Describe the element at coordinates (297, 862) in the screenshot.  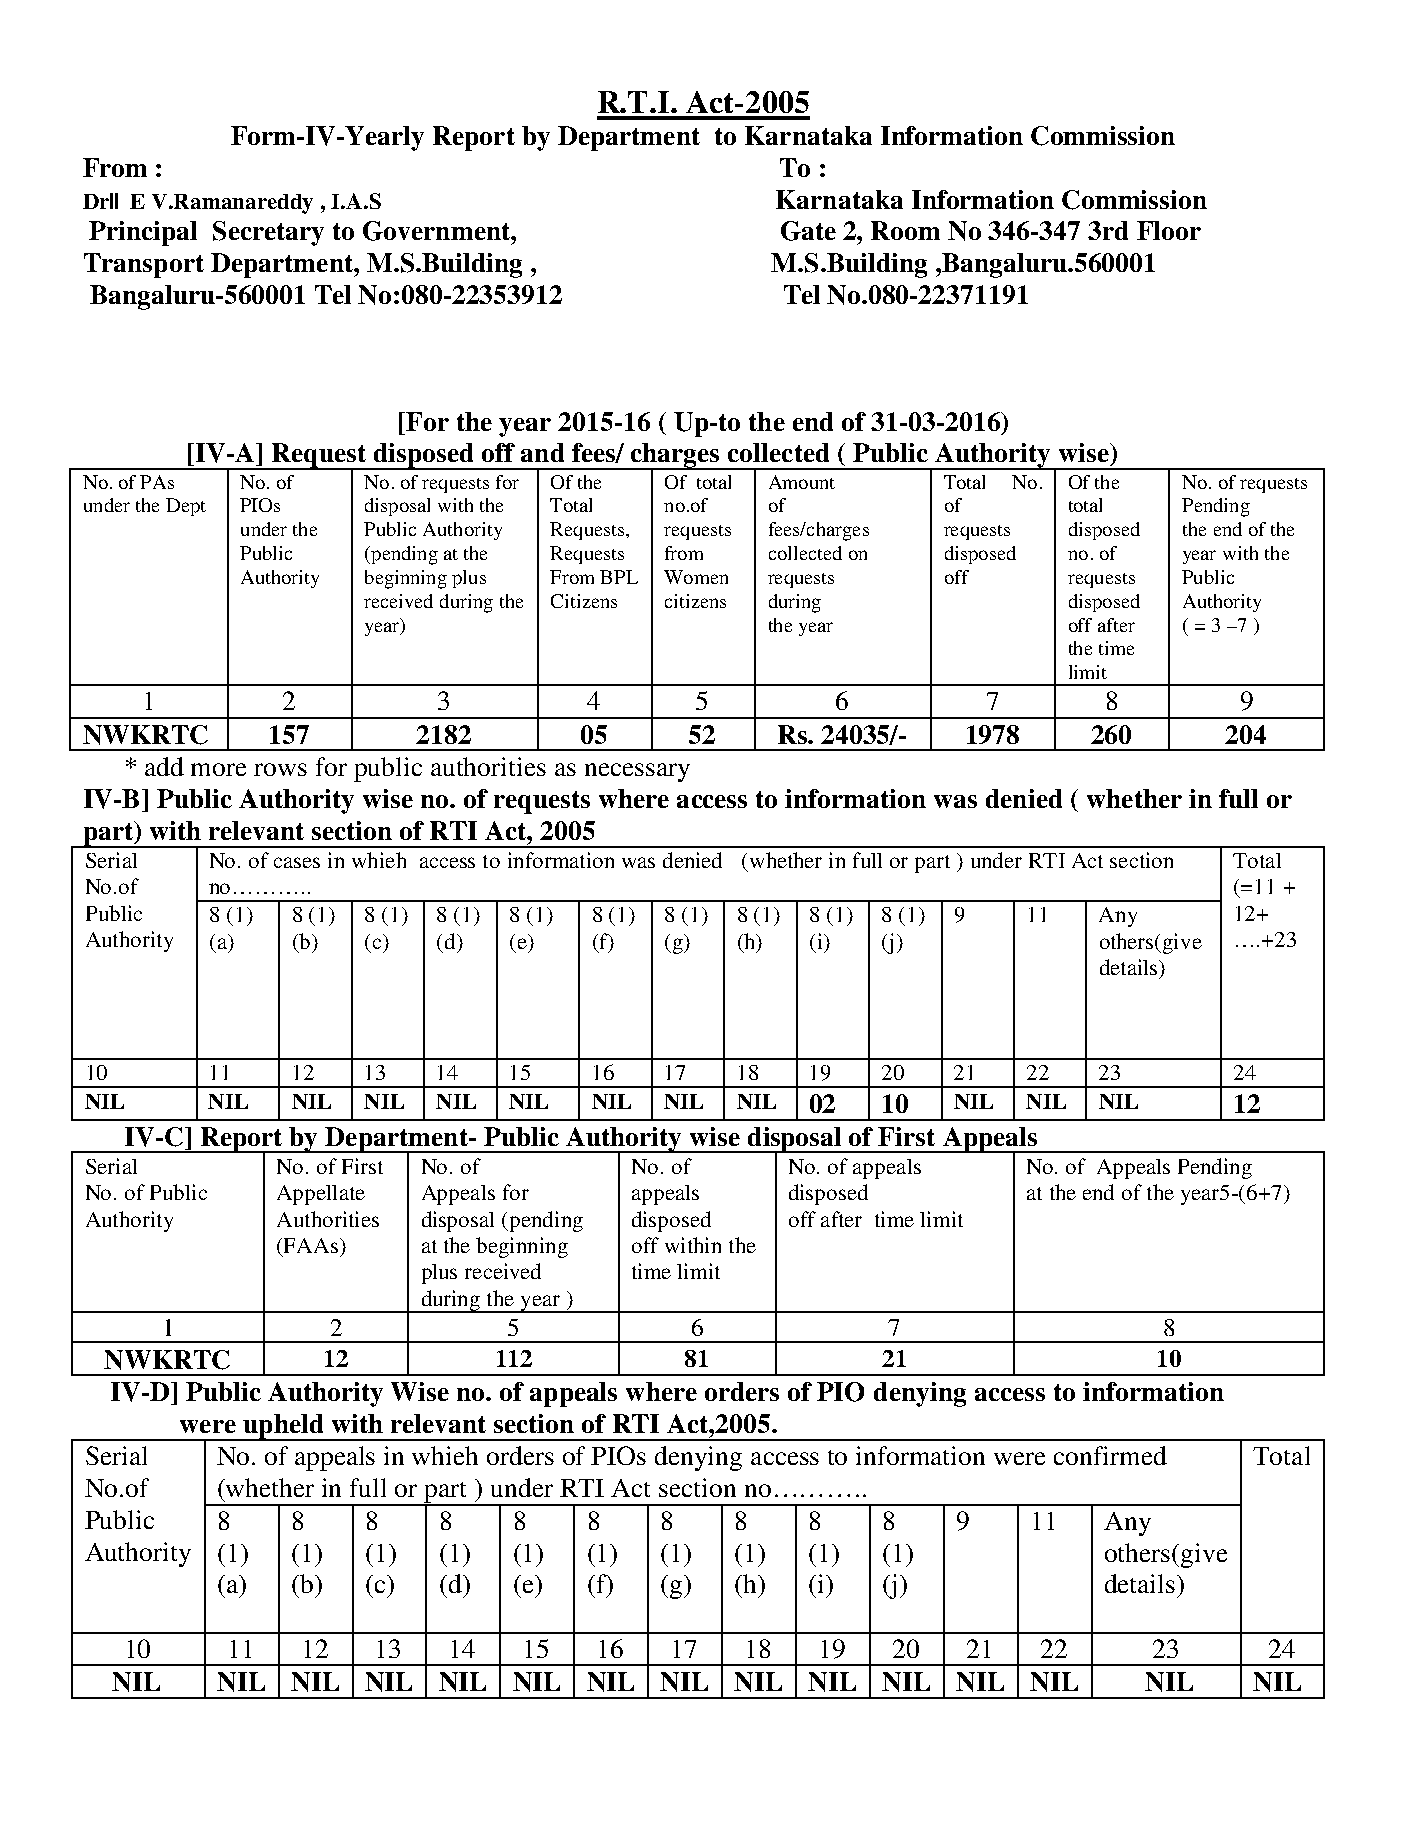
I see `cases` at that location.
